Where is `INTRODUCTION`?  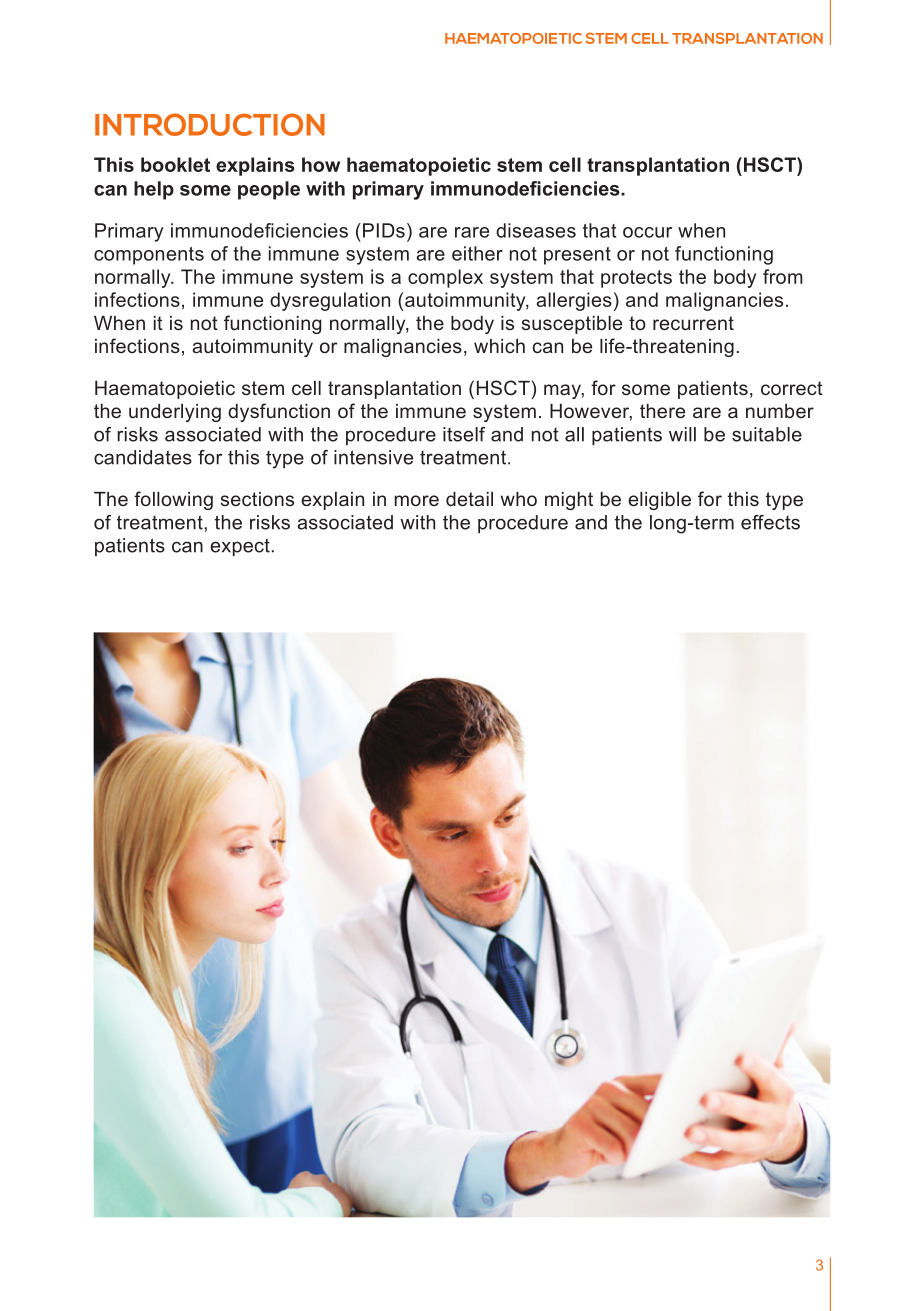
INTRODUCTION is located at coordinates (210, 124).
